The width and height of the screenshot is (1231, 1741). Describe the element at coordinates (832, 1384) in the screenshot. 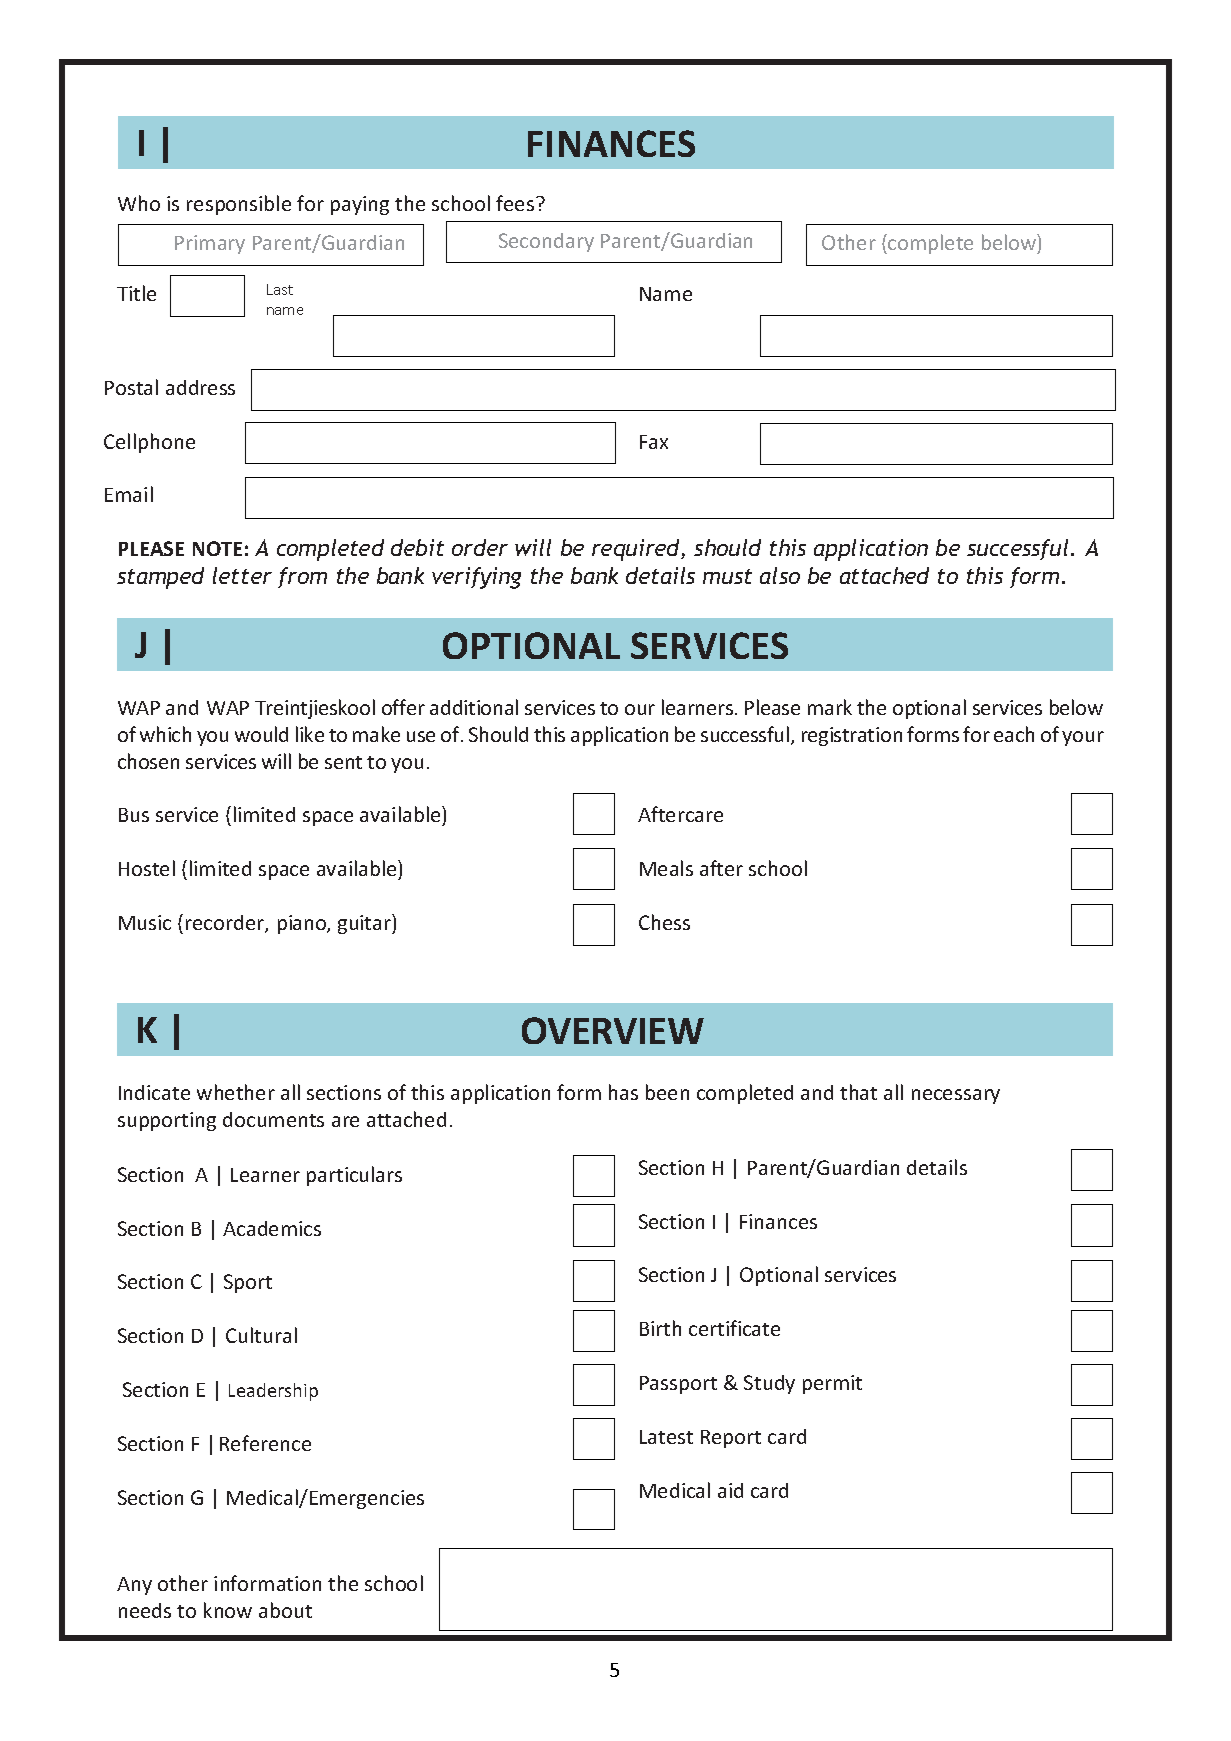

I see `permit` at that location.
